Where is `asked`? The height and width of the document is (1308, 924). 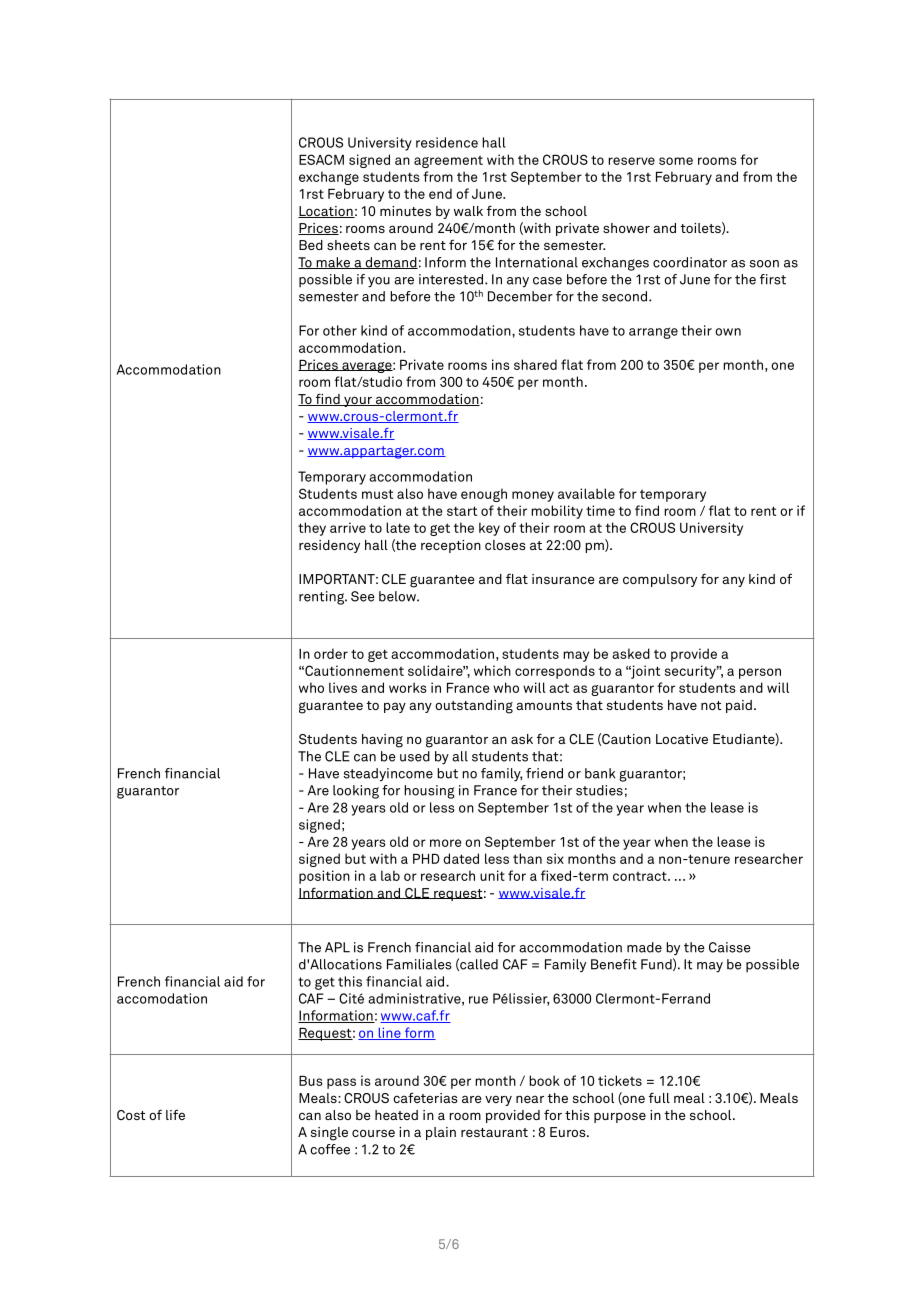 asked is located at coordinates (631, 653).
